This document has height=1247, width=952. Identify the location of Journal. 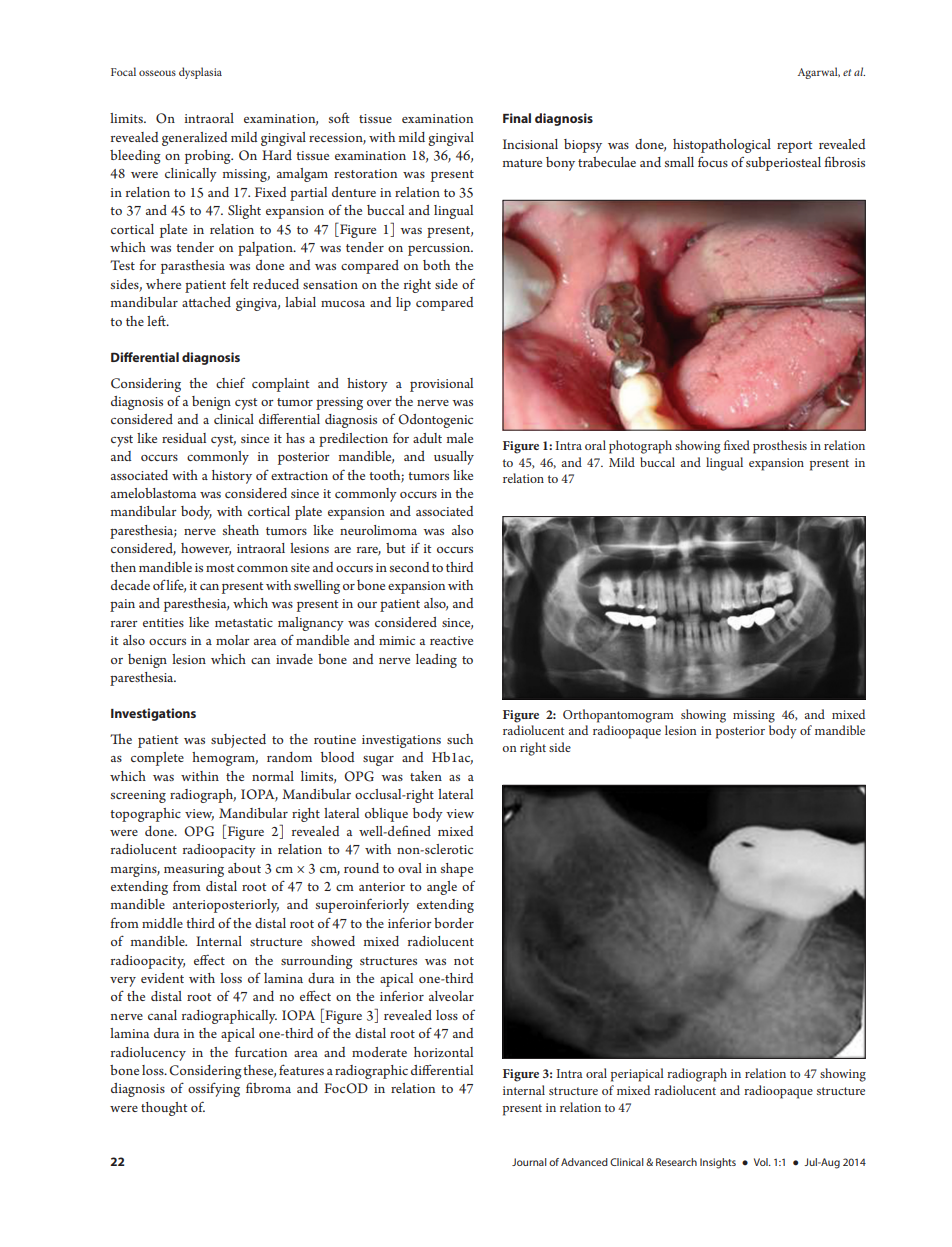
(529, 1162).
